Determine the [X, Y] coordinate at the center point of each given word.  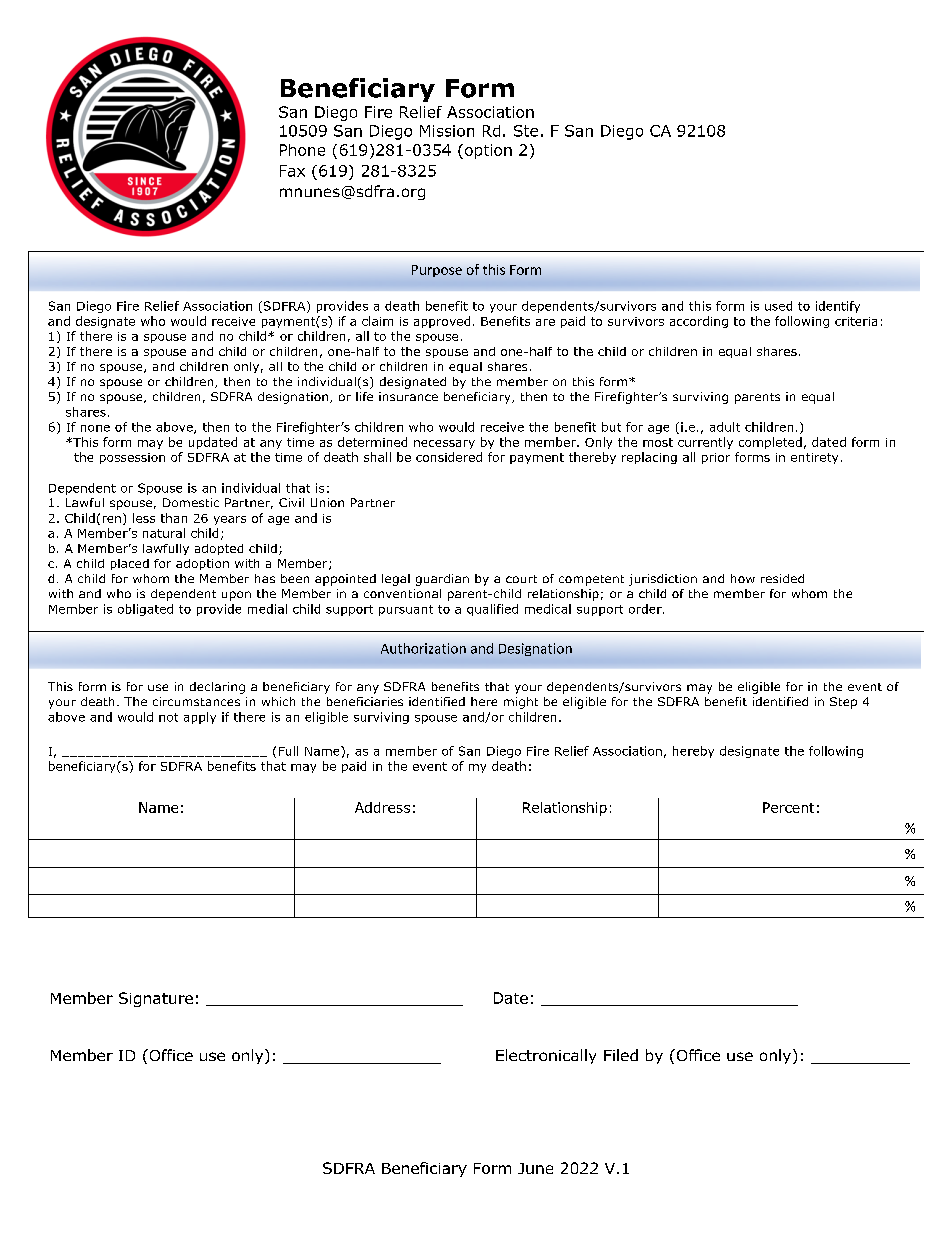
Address [382, 807]
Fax [292, 171]
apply [200, 718]
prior [716, 458]
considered [449, 457]
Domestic [191, 502]
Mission [447, 131]
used [778, 306]
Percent [788, 807]
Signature [156, 999]
